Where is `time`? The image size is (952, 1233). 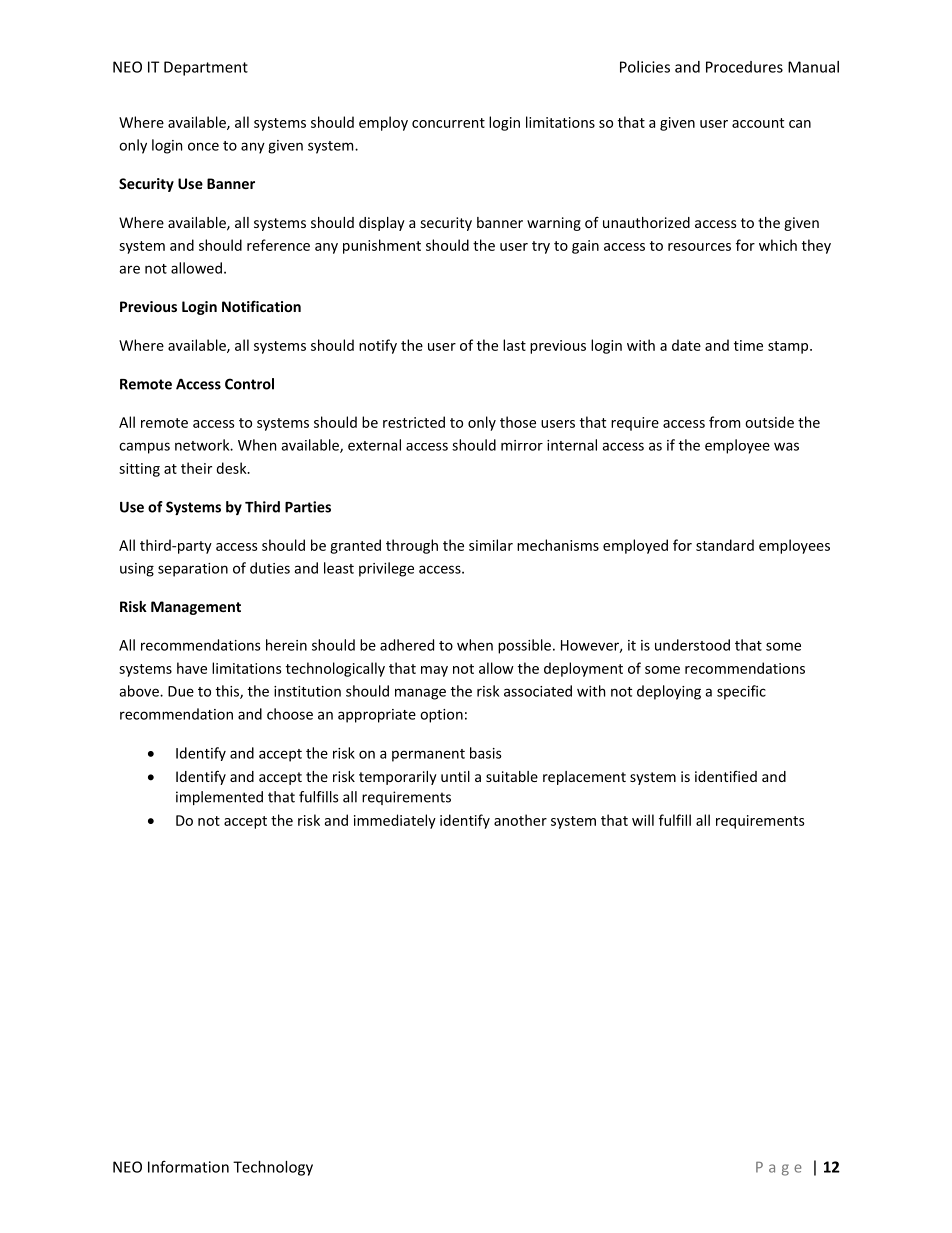 time is located at coordinates (748, 345).
